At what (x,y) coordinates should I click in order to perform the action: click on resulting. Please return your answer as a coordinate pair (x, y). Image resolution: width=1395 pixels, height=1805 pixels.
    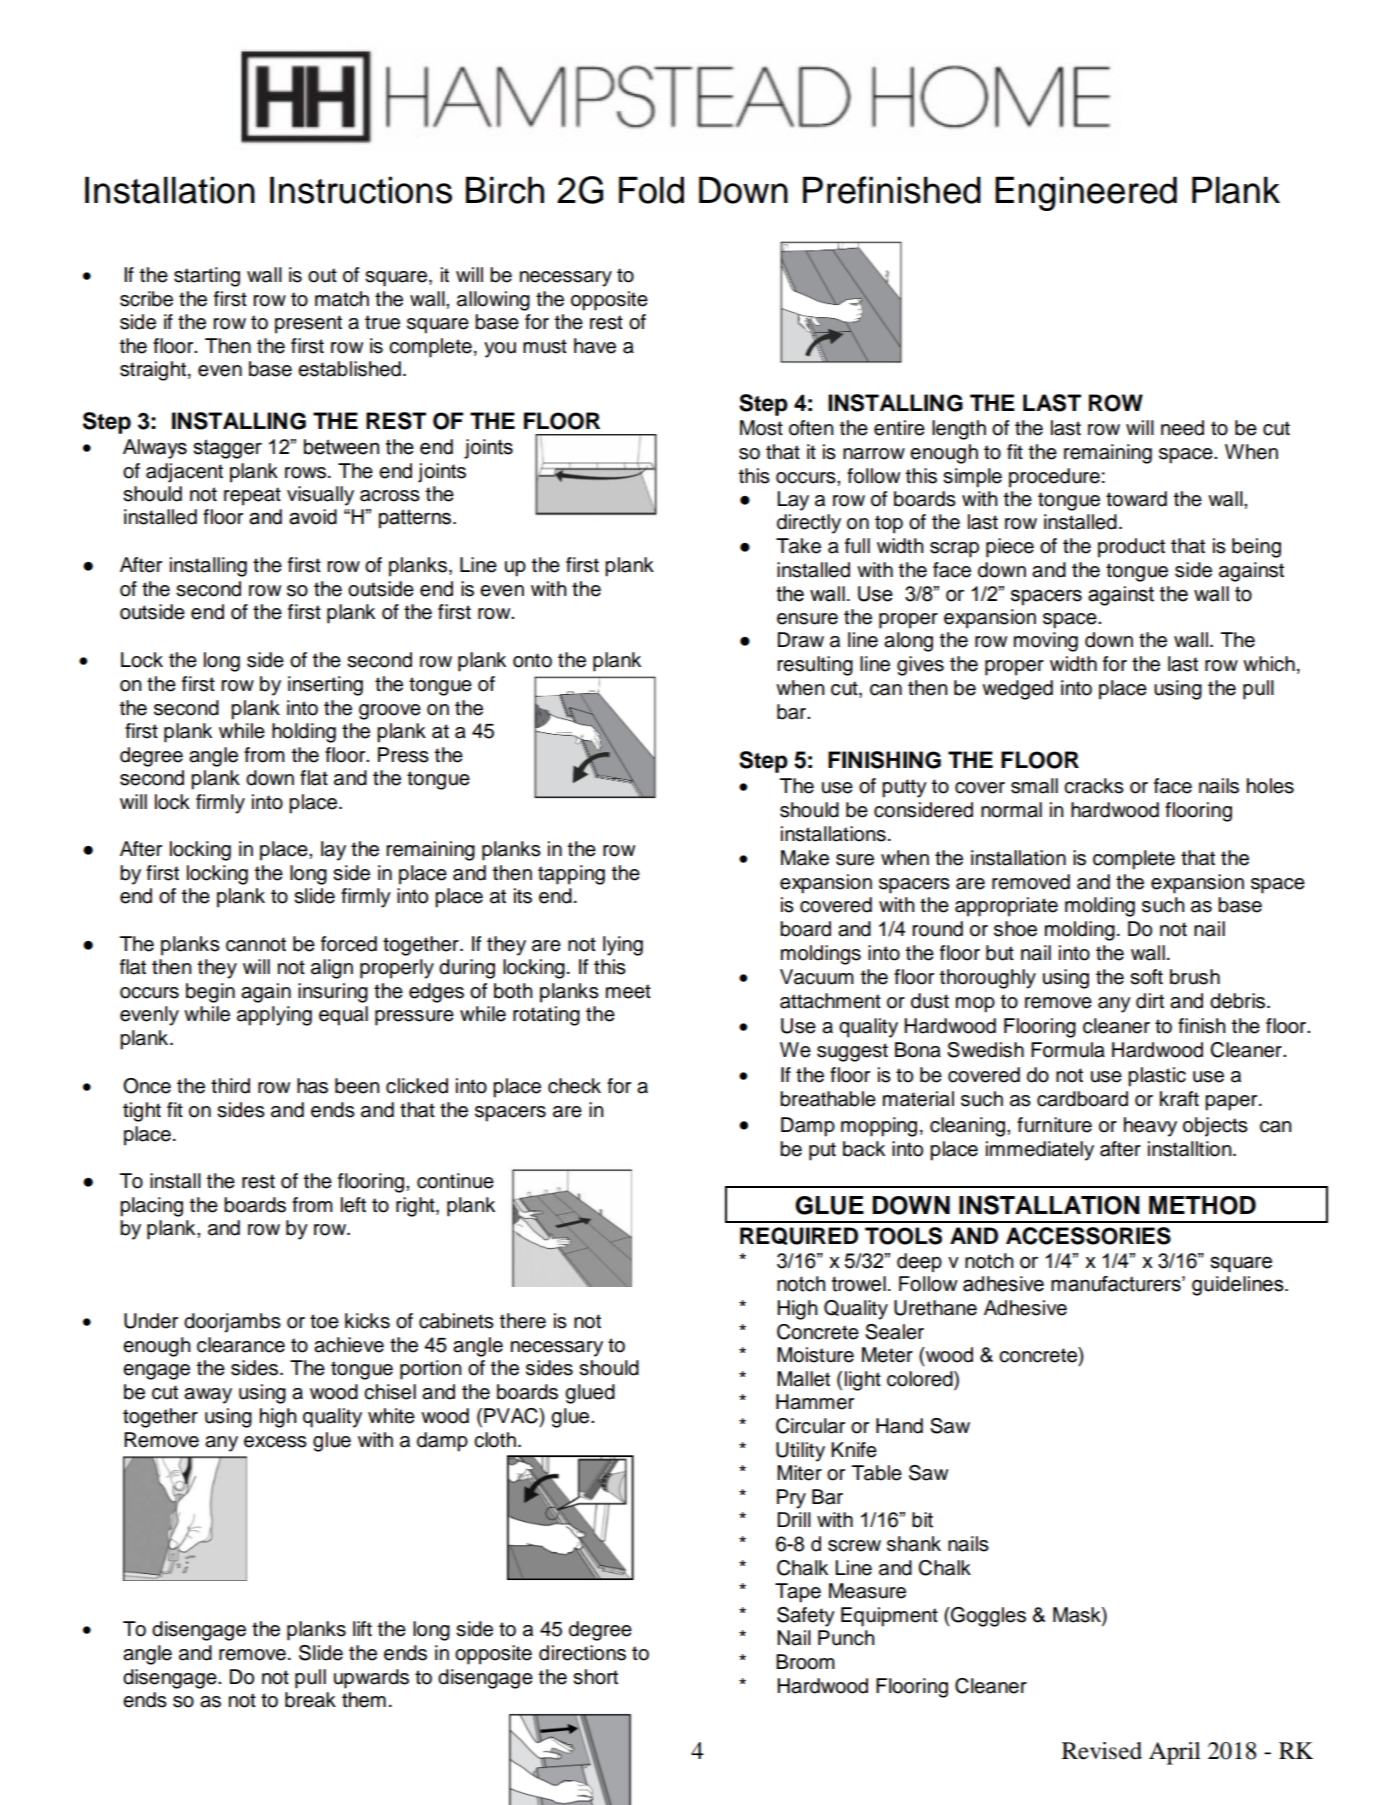
    Looking at the image, I should click on (815, 666).
